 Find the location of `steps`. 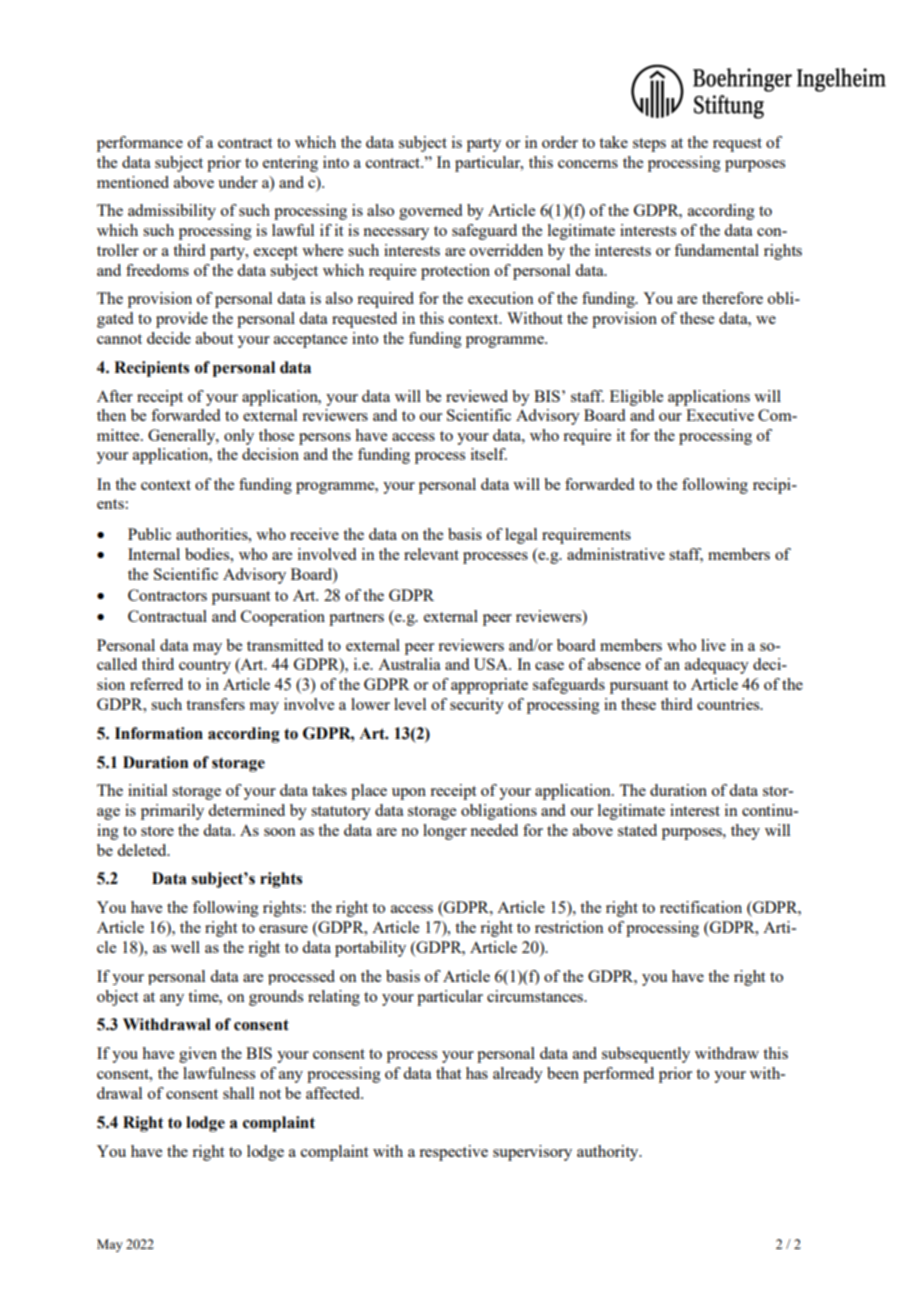

steps is located at coordinates (649, 145).
